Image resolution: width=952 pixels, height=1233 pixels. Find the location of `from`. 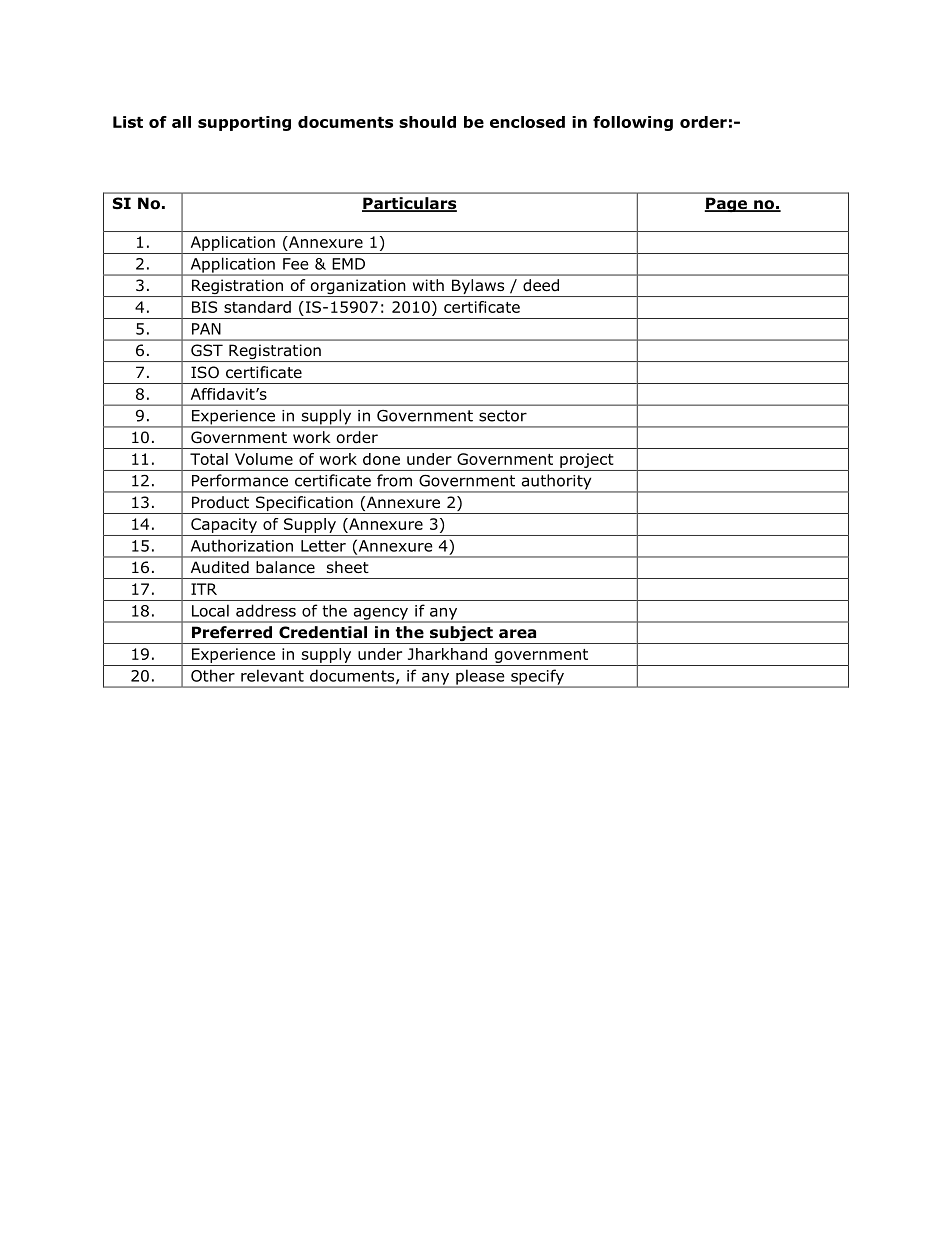

from is located at coordinates (394, 480).
